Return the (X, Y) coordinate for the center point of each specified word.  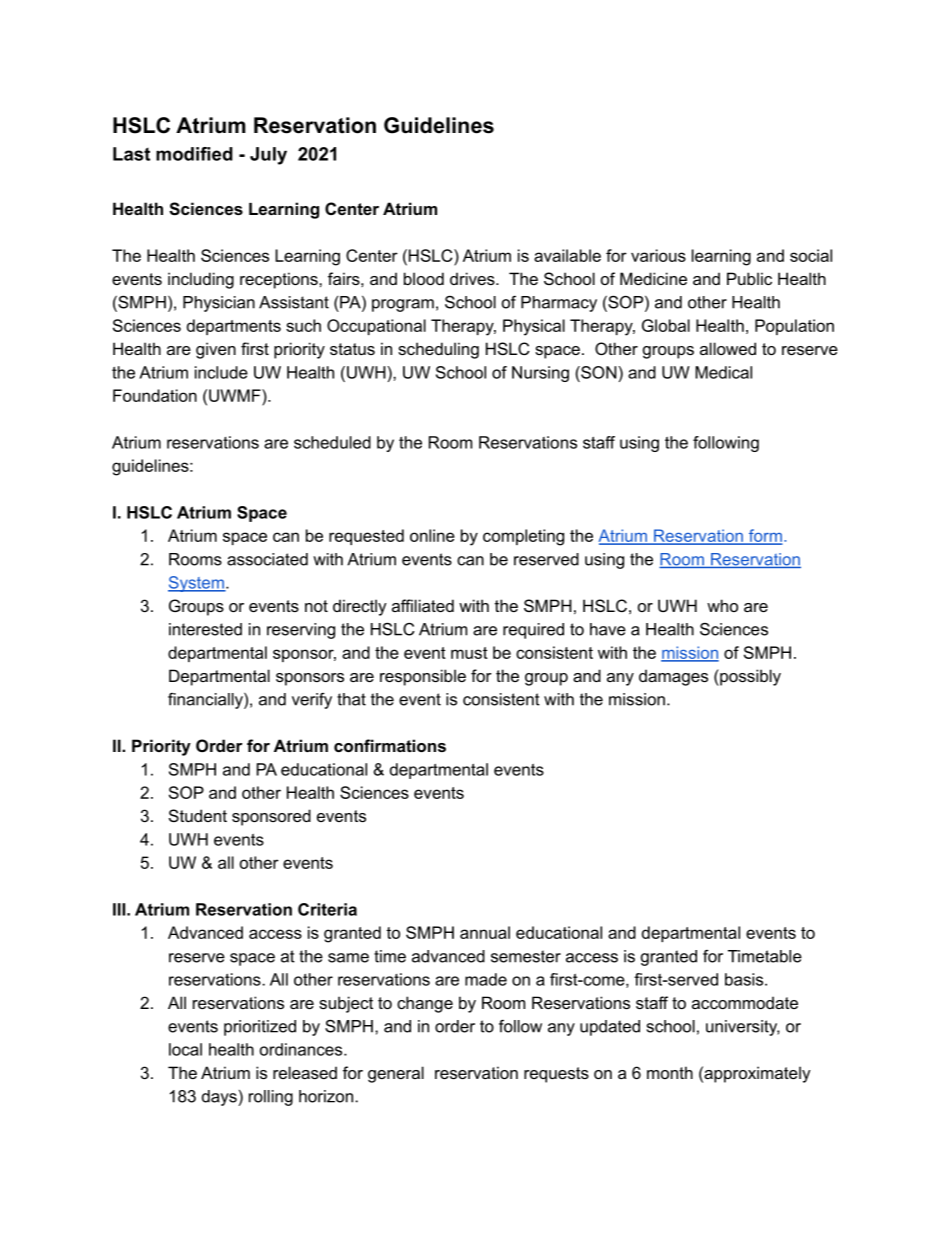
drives (473, 278)
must (469, 653)
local (185, 1049)
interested (205, 629)
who (722, 605)
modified (194, 154)
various (658, 255)
